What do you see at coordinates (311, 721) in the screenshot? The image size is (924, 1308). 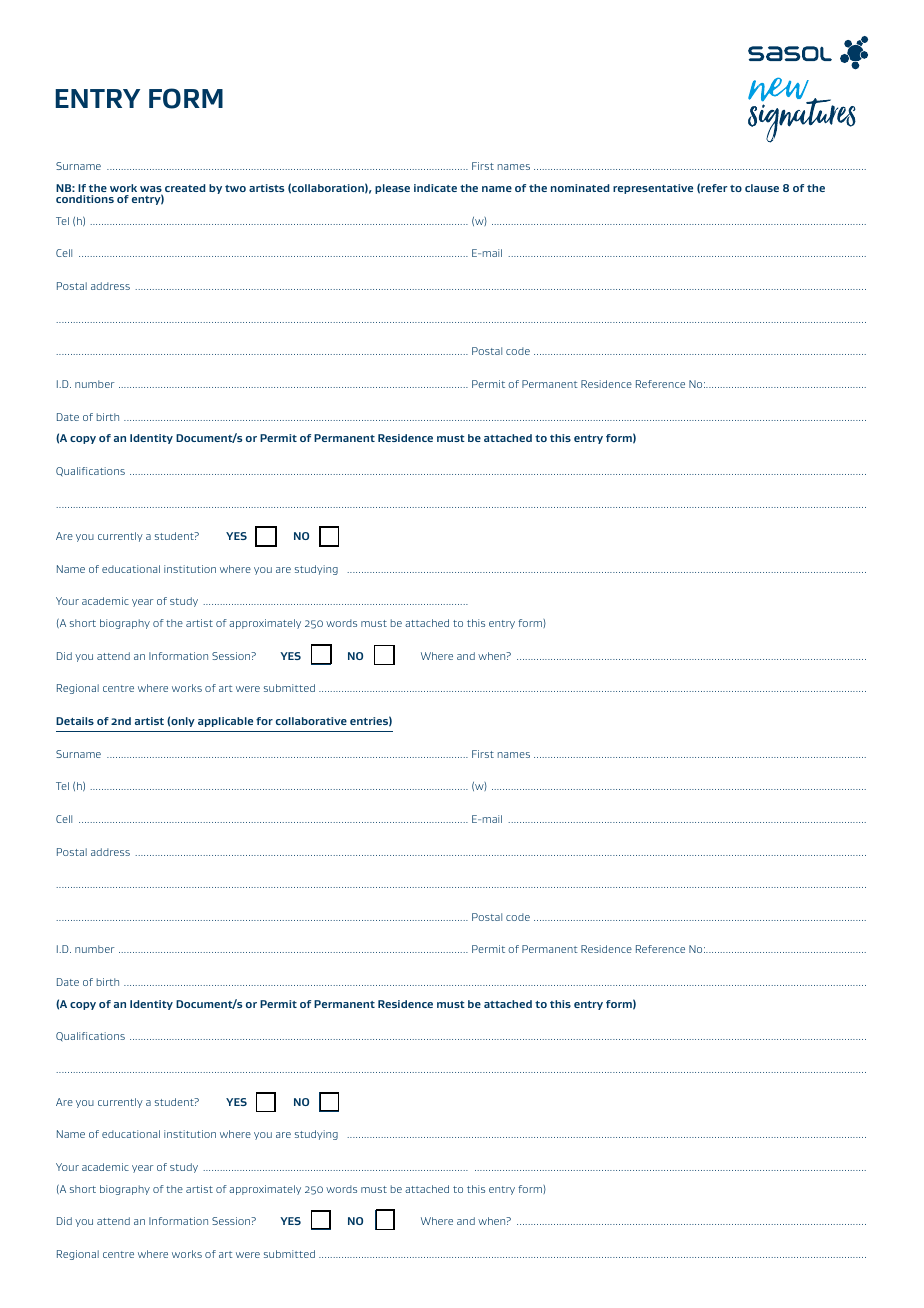 I see `collaborative` at bounding box center [311, 721].
